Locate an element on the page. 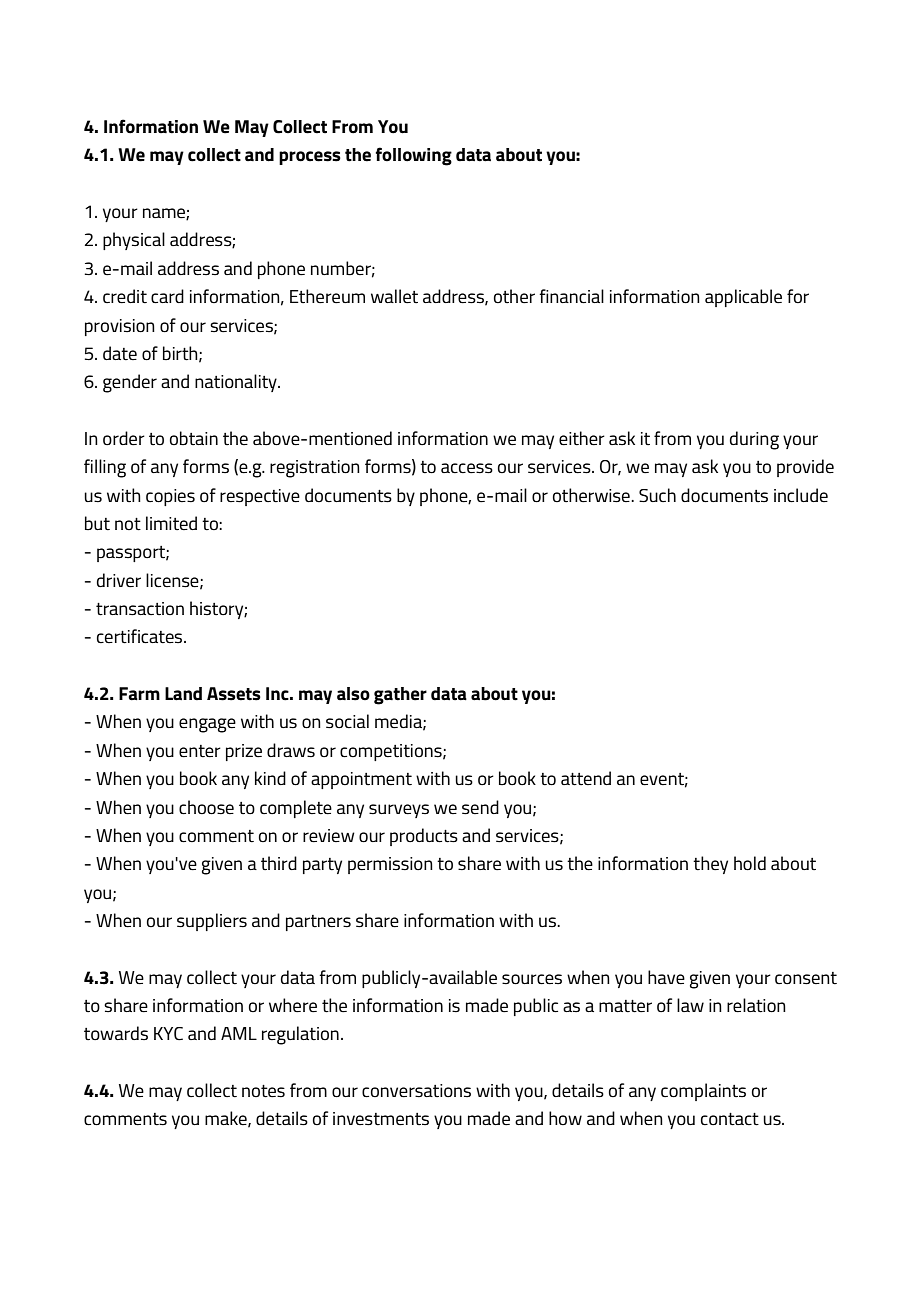 The height and width of the image is (1308, 924). complaints is located at coordinates (703, 1092).
